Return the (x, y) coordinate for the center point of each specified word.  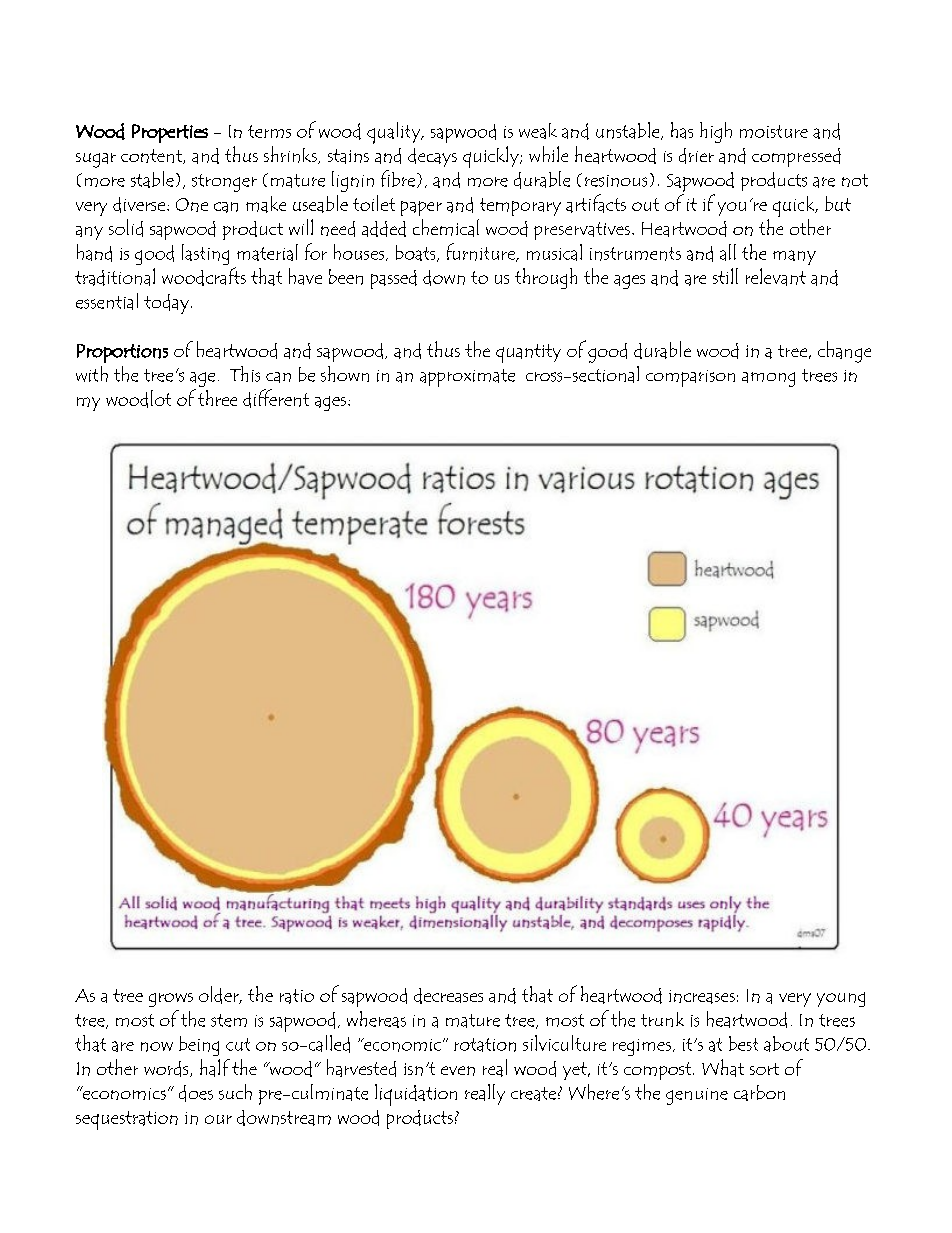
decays (432, 157)
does (196, 1093)
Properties (170, 133)
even (458, 1071)
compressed (796, 157)
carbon (759, 1093)
